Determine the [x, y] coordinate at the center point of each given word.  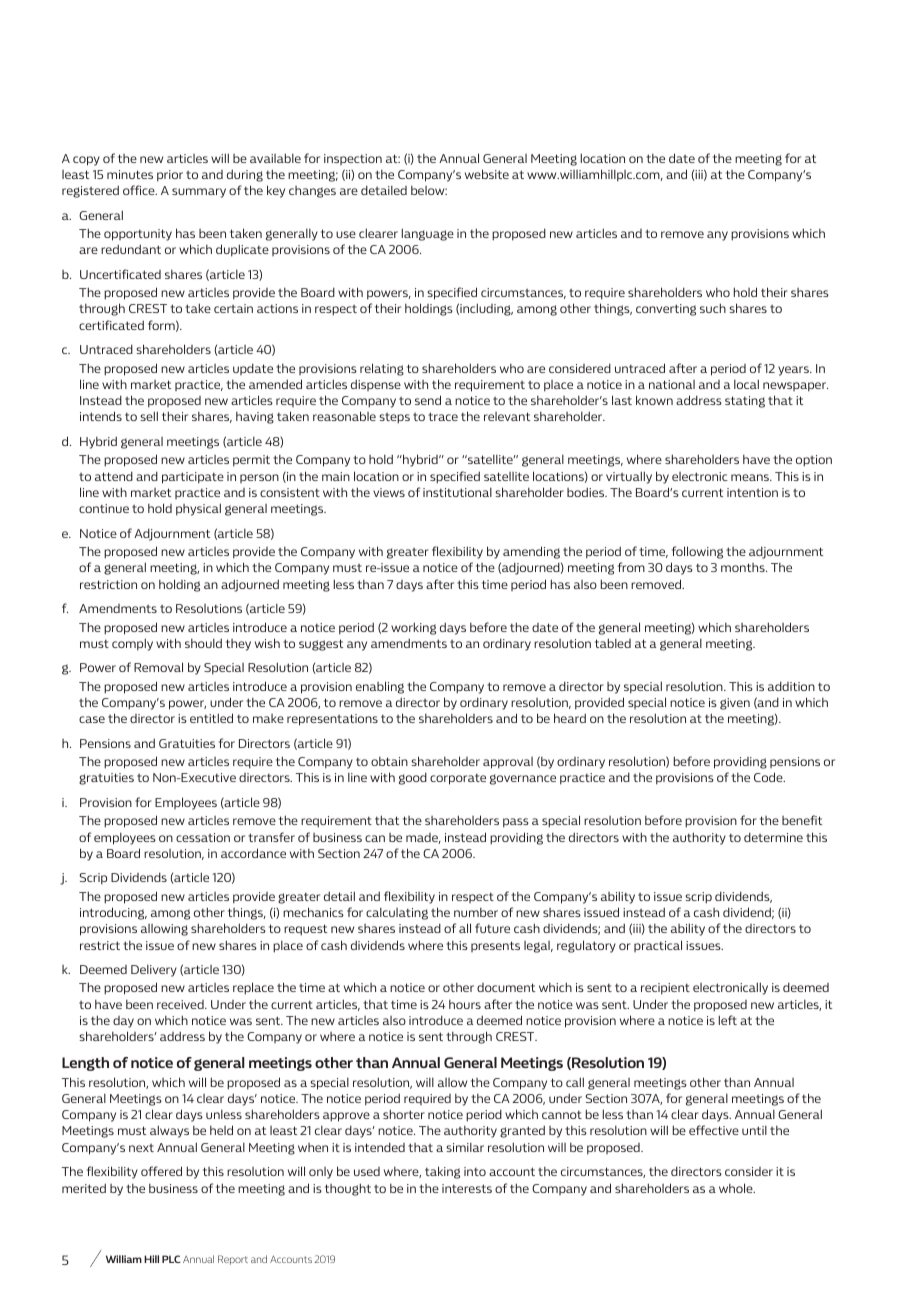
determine [773, 837]
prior [170, 176]
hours [465, 1004]
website [487, 174]
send [428, 400]
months [744, 567]
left [728, 1020]
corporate [458, 779]
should [203, 643]
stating [745, 402]
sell [149, 416]
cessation [203, 837]
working [413, 628]
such [713, 308]
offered [161, 1171]
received [181, 1004]
